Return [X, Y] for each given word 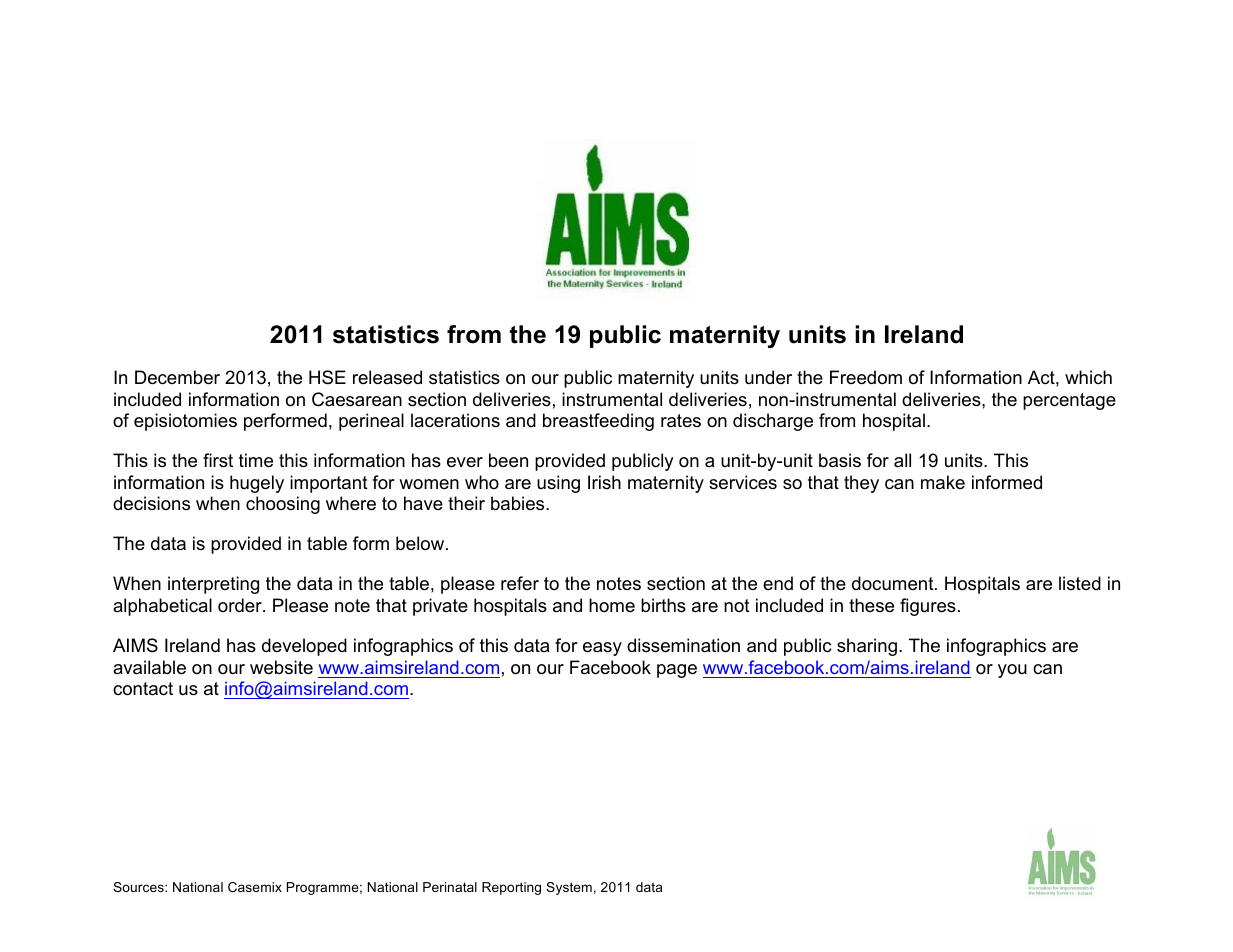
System [569, 888]
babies [519, 503]
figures [928, 607]
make [943, 482]
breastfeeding [598, 422]
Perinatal [450, 887]
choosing [283, 505]
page [677, 671]
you [1012, 671]
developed [304, 647]
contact [143, 689]
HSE [327, 377]
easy [602, 649]
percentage [1069, 401]
